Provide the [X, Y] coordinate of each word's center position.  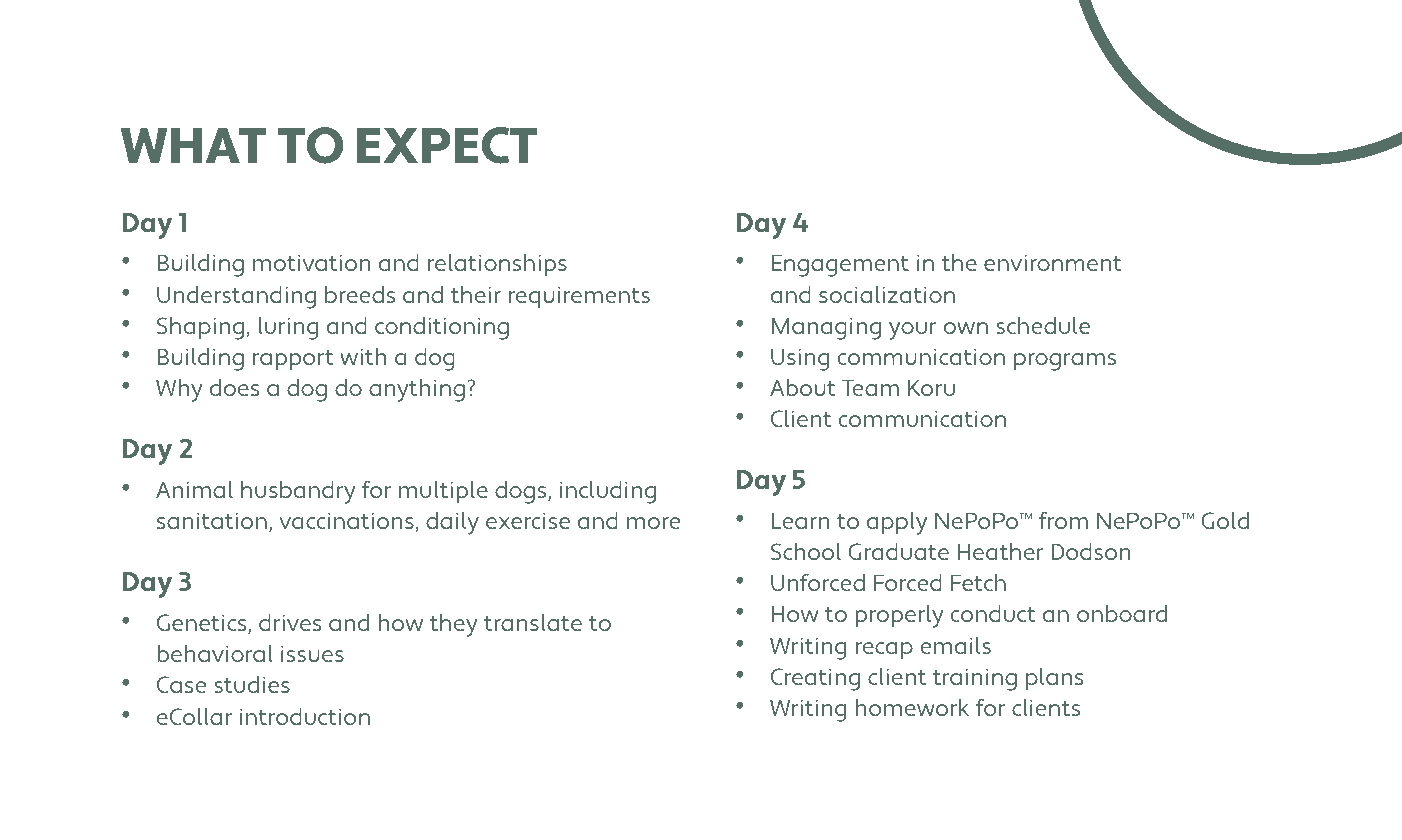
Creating [815, 679]
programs [1065, 362]
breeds [360, 294]
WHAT [194, 145]
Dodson [1091, 551]
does [234, 387]
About [803, 387]
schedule [1043, 325]
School [806, 551]
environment [1053, 262]
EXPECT [447, 145]
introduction [305, 716]
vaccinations [347, 522]
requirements [579, 297]
